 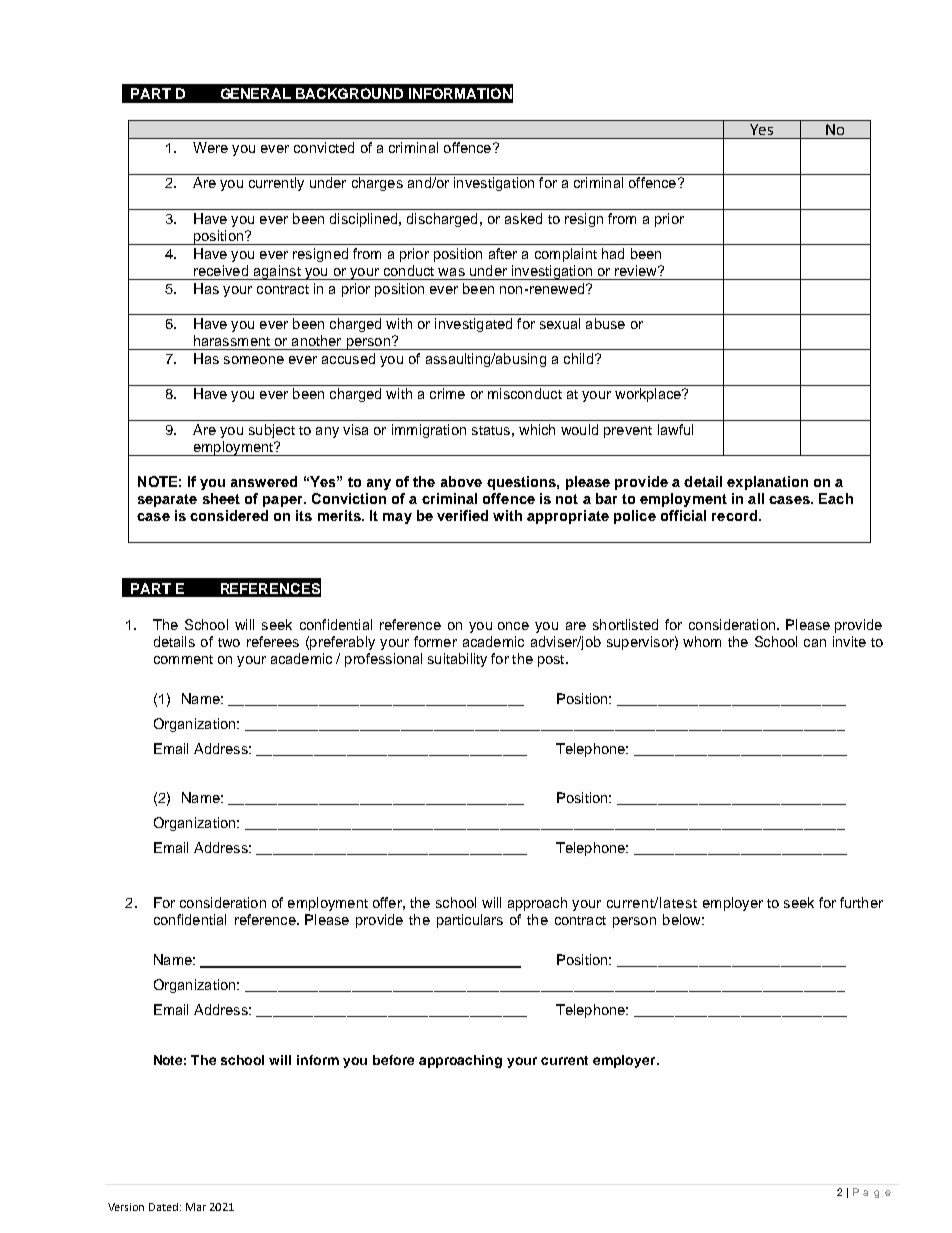 I want to click on suitability, so click(x=457, y=660).
